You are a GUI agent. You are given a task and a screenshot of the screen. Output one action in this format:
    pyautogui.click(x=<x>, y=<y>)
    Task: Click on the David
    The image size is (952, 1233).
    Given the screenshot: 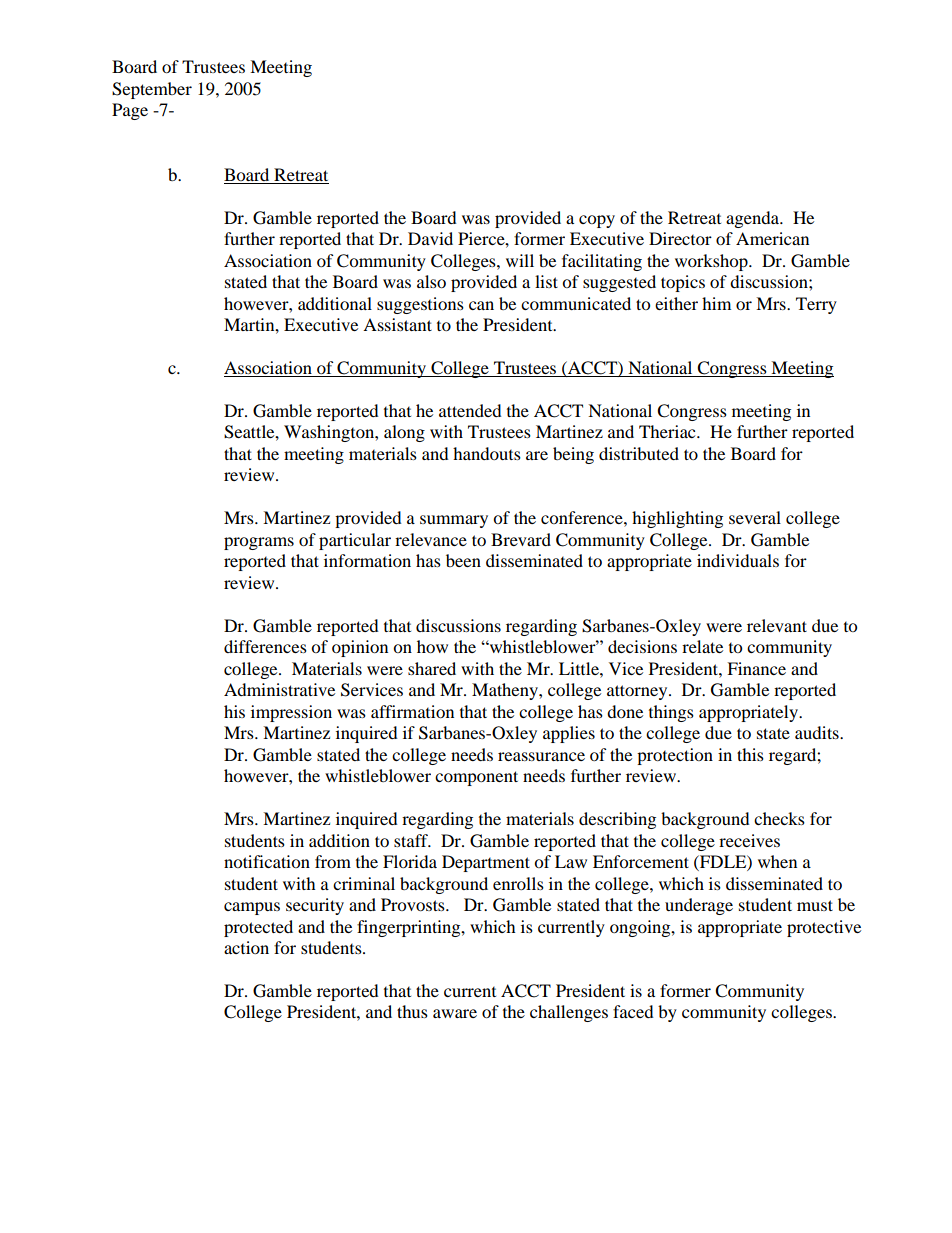 What is the action you would take?
    pyautogui.click(x=430, y=238)
